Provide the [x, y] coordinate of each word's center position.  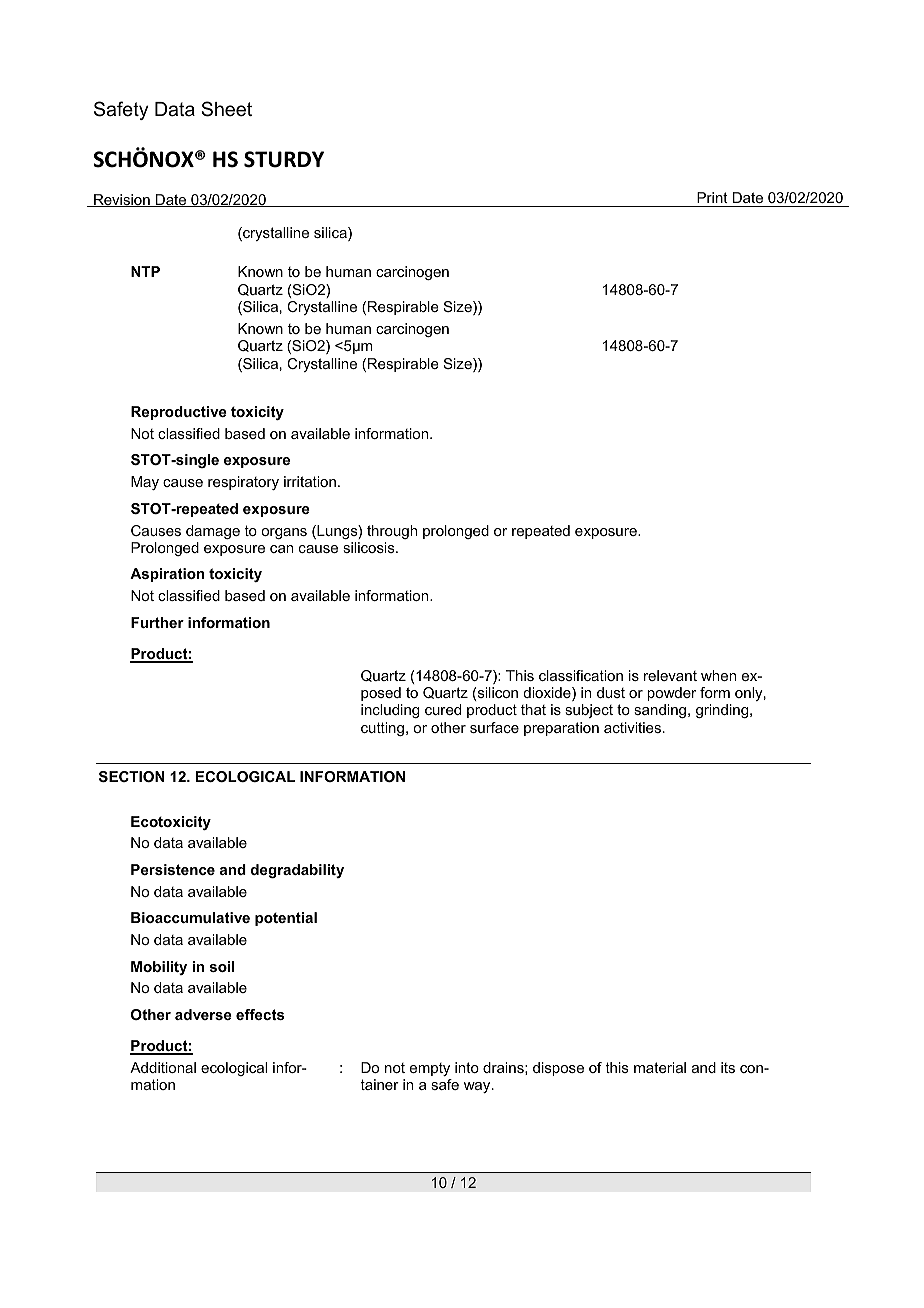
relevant [670, 675]
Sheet [226, 109]
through [392, 532]
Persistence [173, 869]
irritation [310, 481]
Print [712, 197]
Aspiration [167, 575]
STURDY [284, 159]
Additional [163, 1067]
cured [443, 709]
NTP [145, 271]
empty [430, 1069]
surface [494, 727]
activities [634, 727]
